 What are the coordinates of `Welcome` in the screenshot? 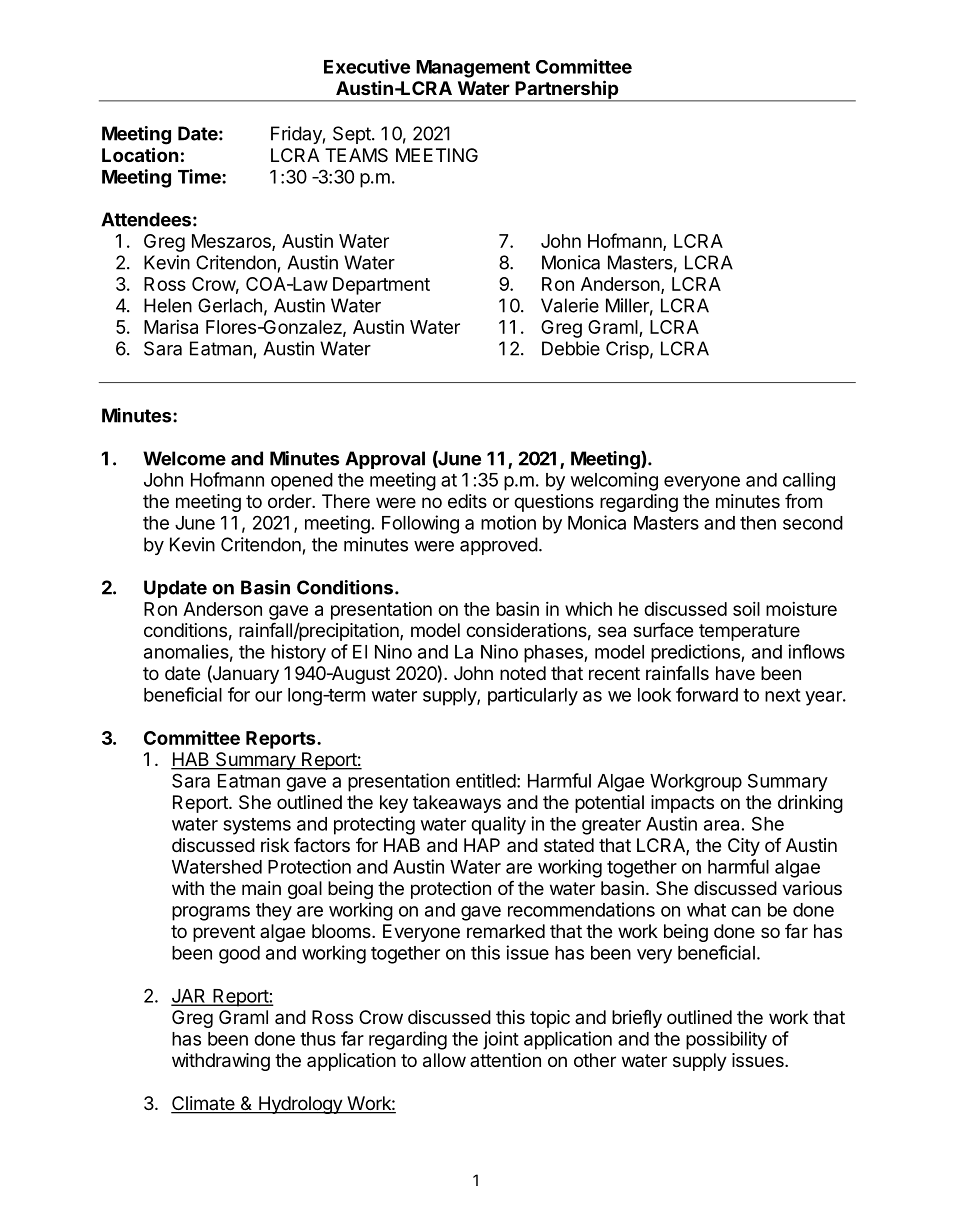 It's located at (184, 458).
